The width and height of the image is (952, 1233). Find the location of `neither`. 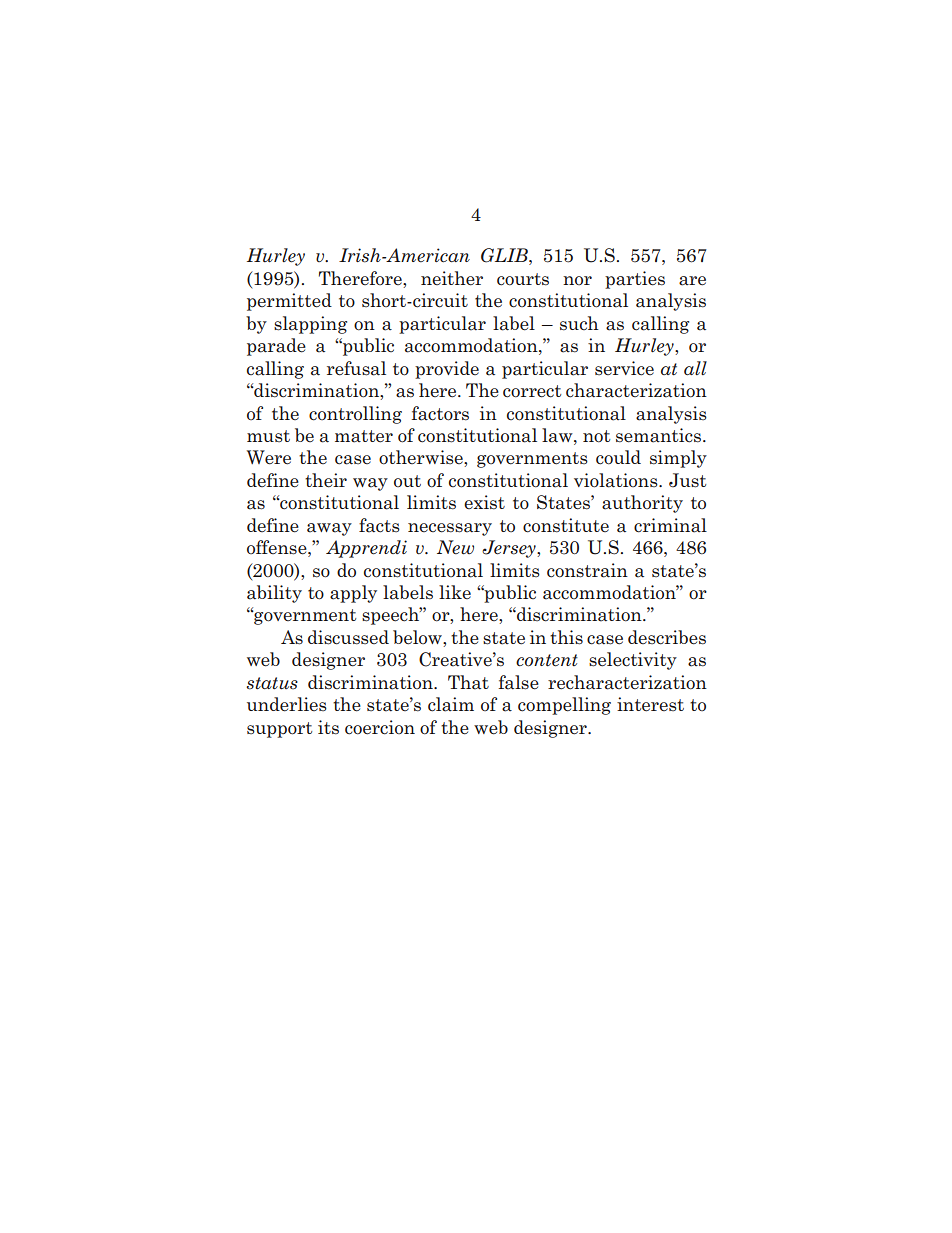

neither is located at coordinates (452, 278).
